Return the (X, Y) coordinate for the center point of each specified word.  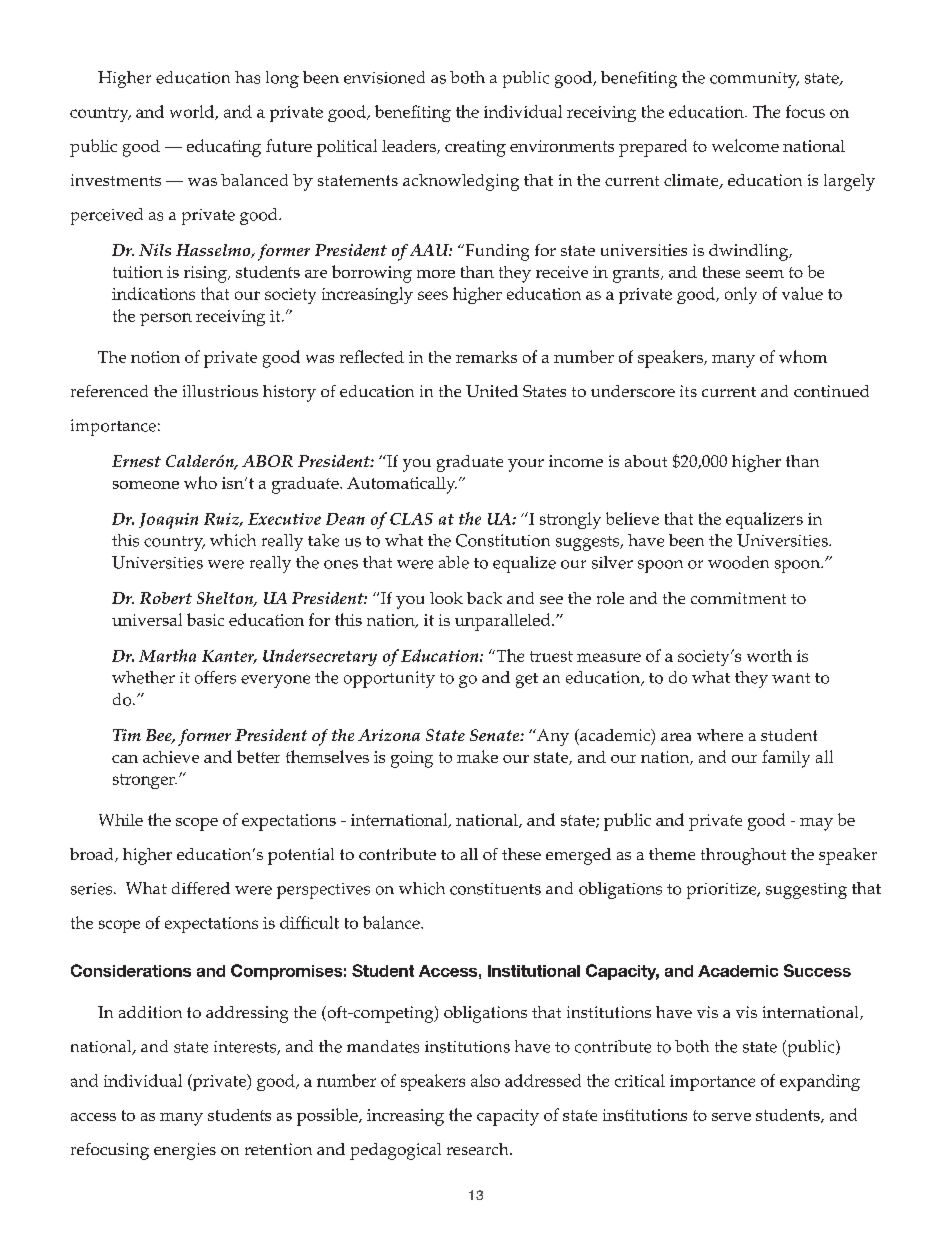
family (786, 759)
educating (224, 148)
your (526, 465)
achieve (171, 757)
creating (475, 148)
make (477, 756)
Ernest (136, 461)
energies (185, 1151)
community (754, 80)
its (688, 391)
